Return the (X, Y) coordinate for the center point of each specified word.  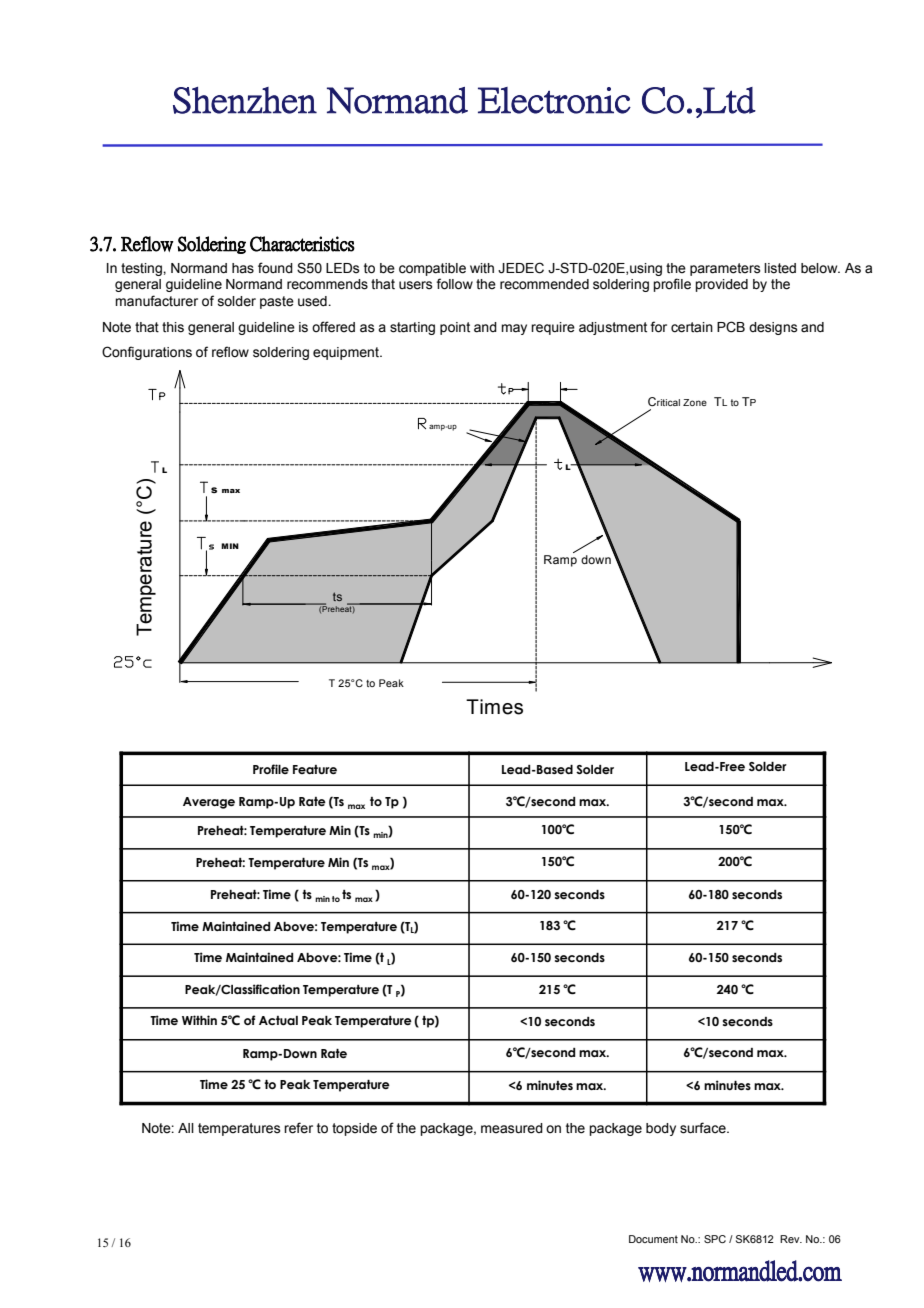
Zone (695, 402)
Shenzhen (245, 100)
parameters (725, 269)
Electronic (554, 100)
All (186, 1128)
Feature (315, 769)
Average (209, 803)
